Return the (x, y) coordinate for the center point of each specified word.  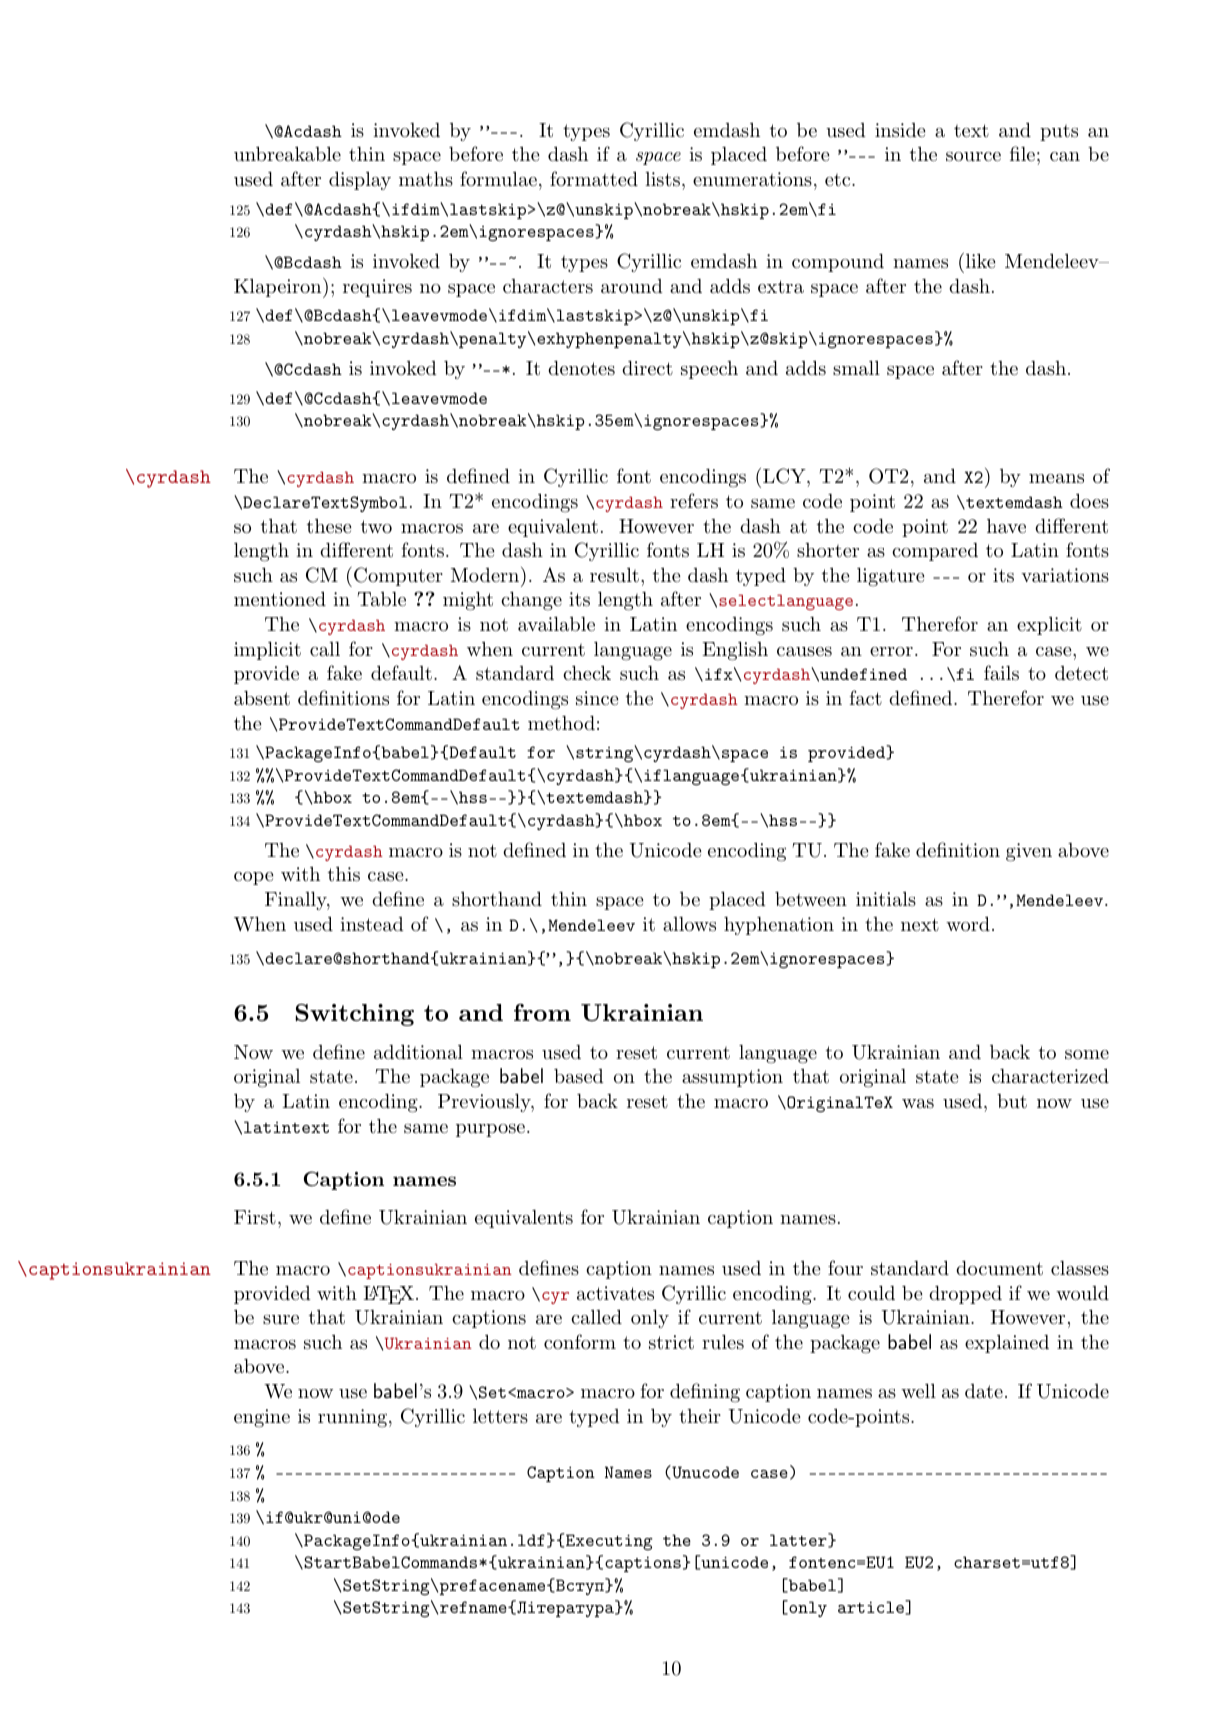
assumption (732, 1078)
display (360, 180)
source (973, 157)
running (354, 1418)
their (700, 1416)
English (735, 651)
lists (662, 179)
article (872, 1607)
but (1012, 1101)
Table (382, 599)
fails (1001, 673)
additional (418, 1051)
